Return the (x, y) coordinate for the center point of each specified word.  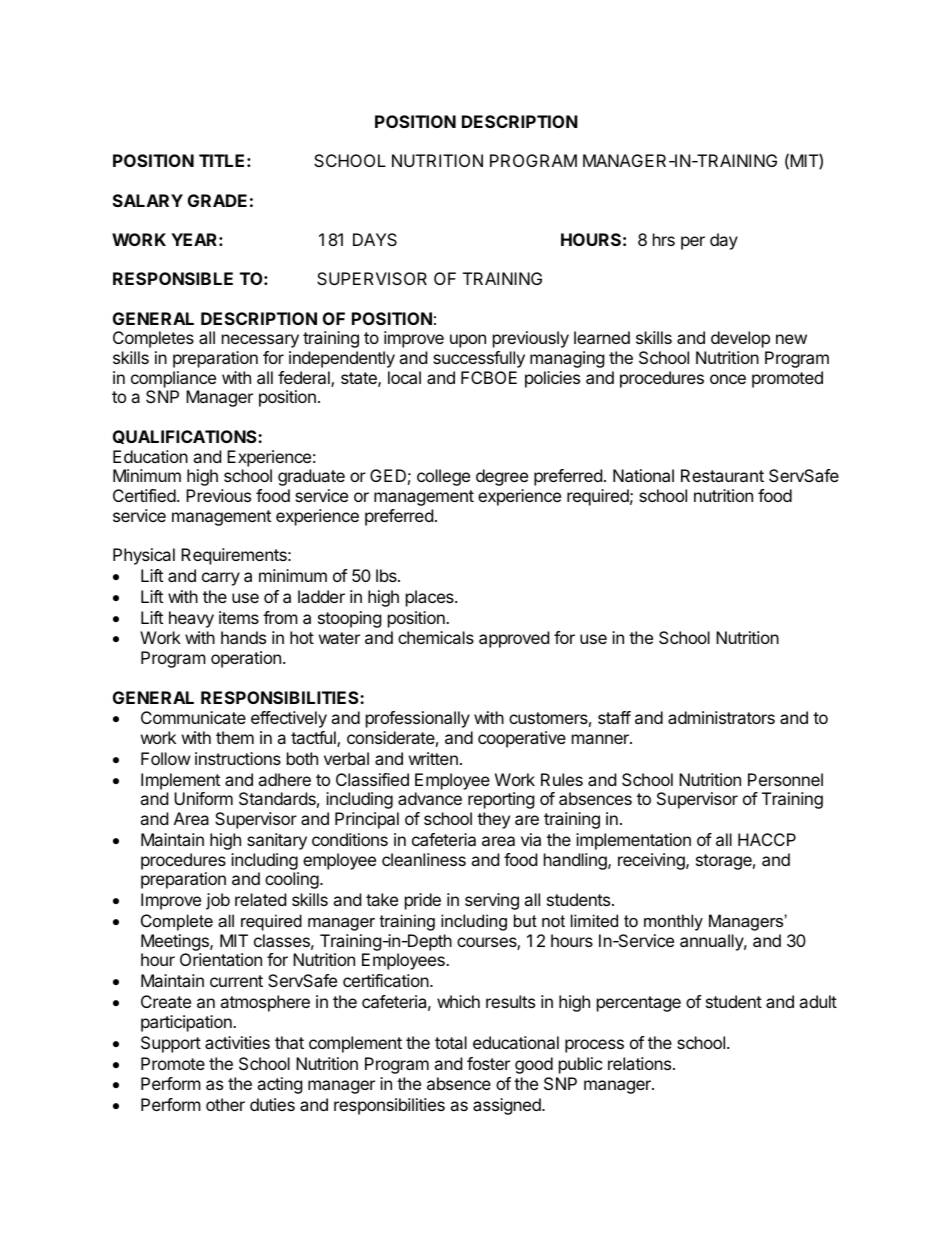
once (728, 379)
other (225, 1104)
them (235, 737)
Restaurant (722, 475)
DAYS (375, 239)
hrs (664, 239)
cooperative (522, 739)
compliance (173, 379)
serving (492, 901)
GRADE (217, 200)
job (218, 901)
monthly (673, 922)
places (431, 598)
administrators (721, 717)
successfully (479, 359)
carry (221, 579)
